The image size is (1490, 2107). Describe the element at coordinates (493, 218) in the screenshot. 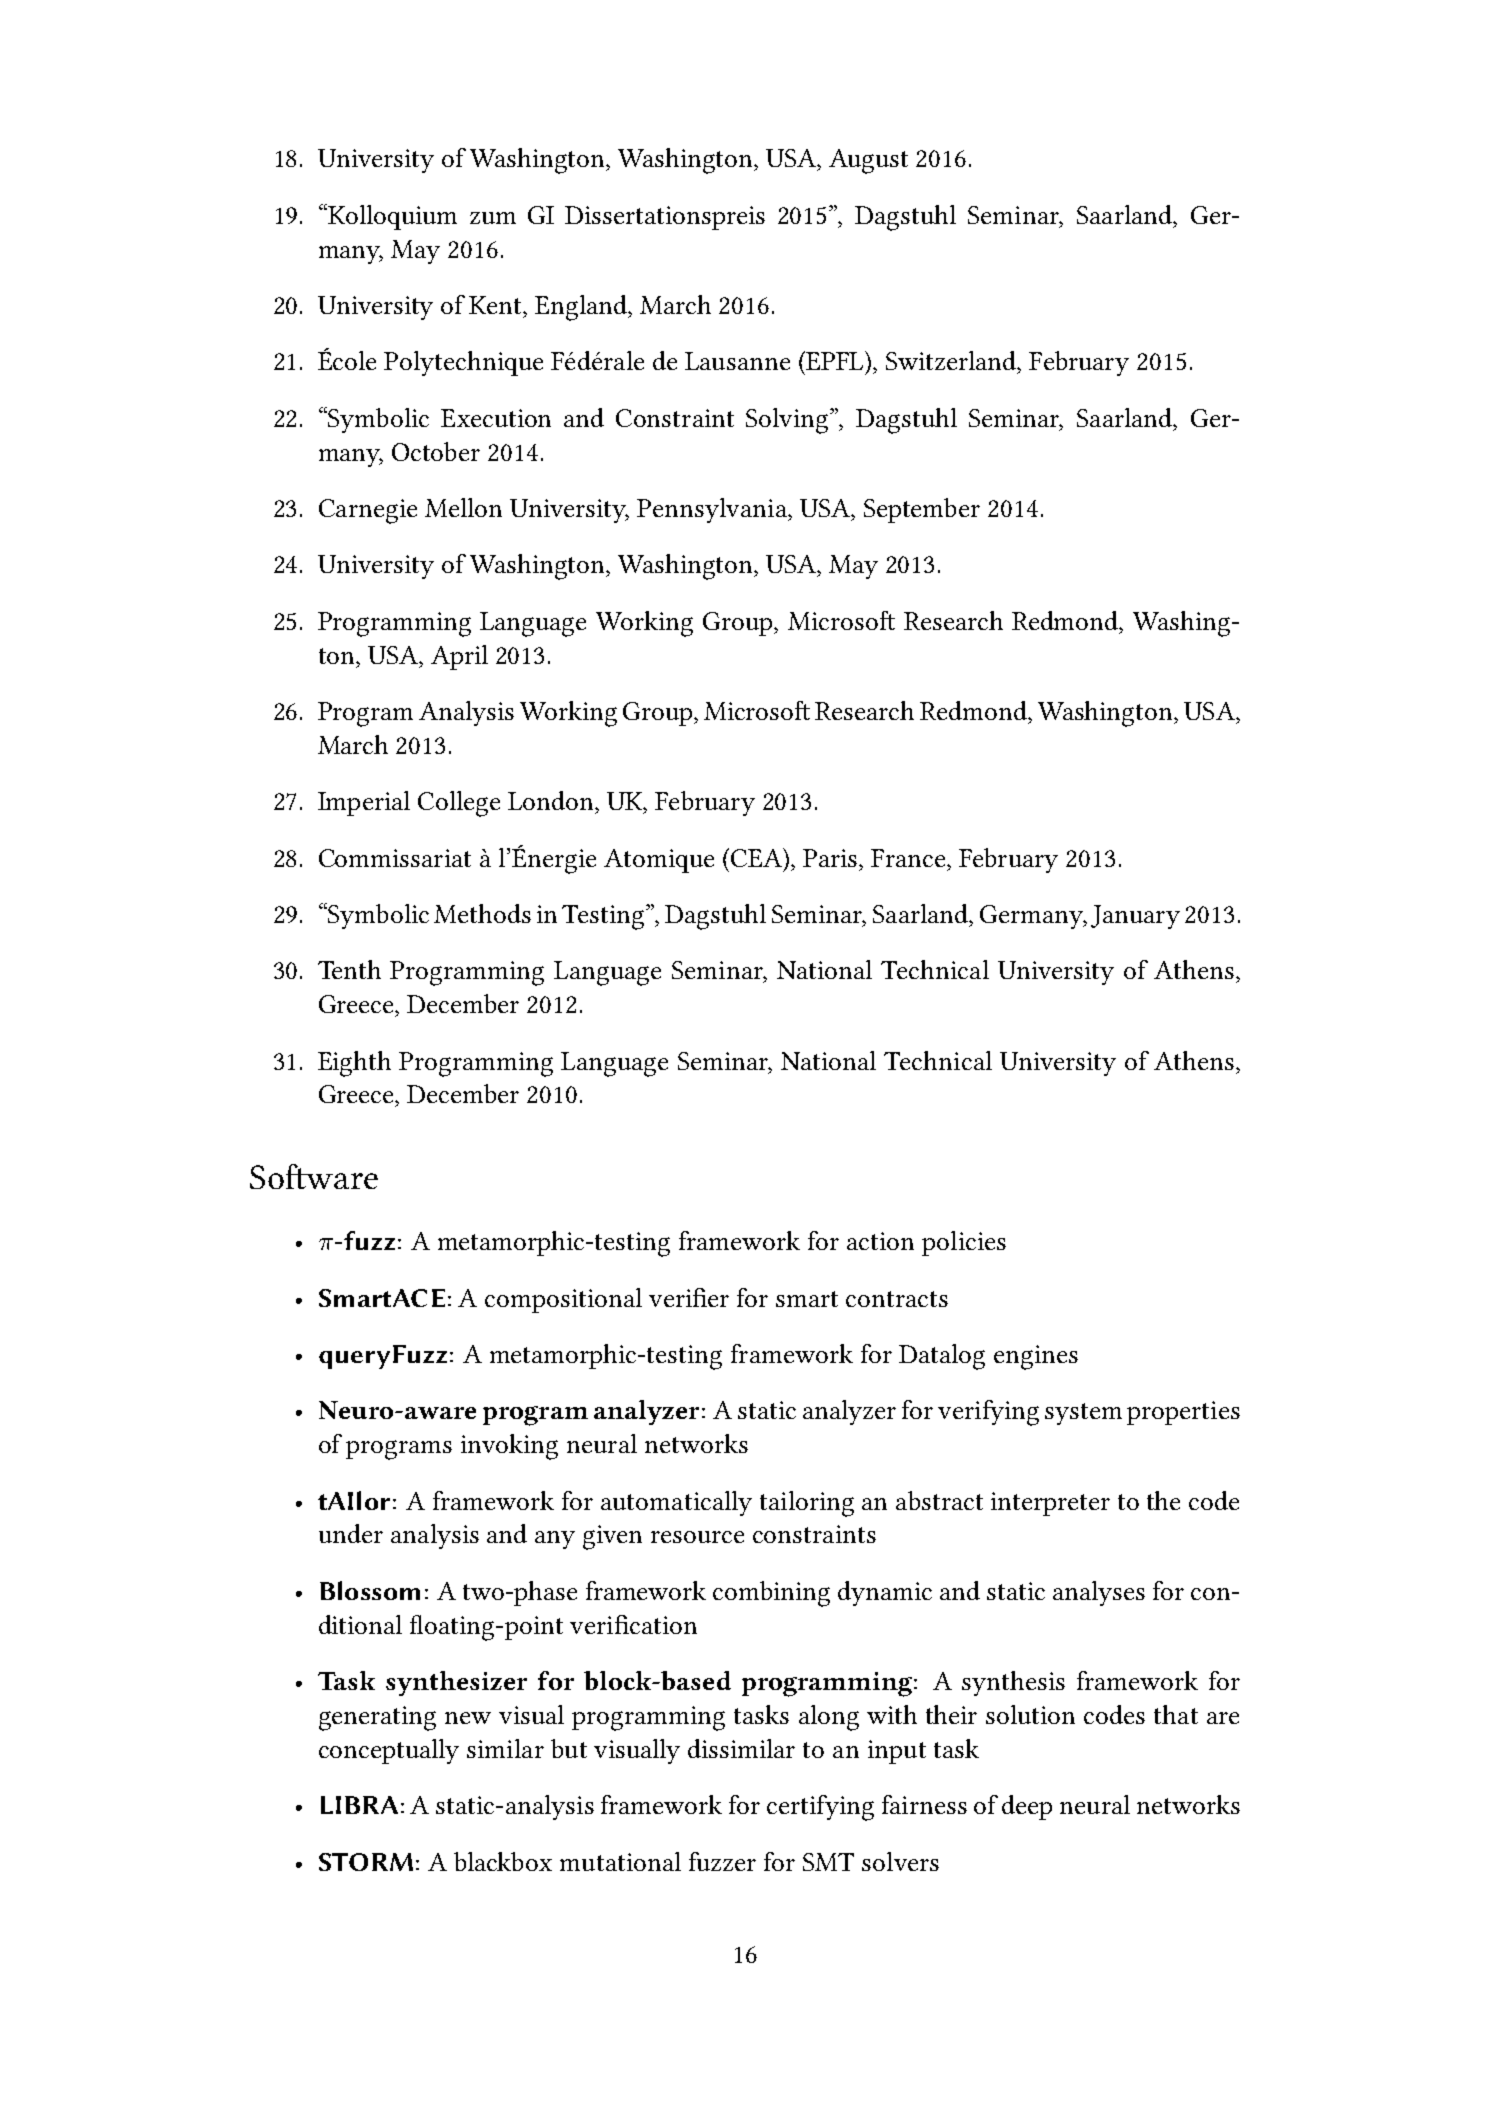

I see `zum` at that location.
